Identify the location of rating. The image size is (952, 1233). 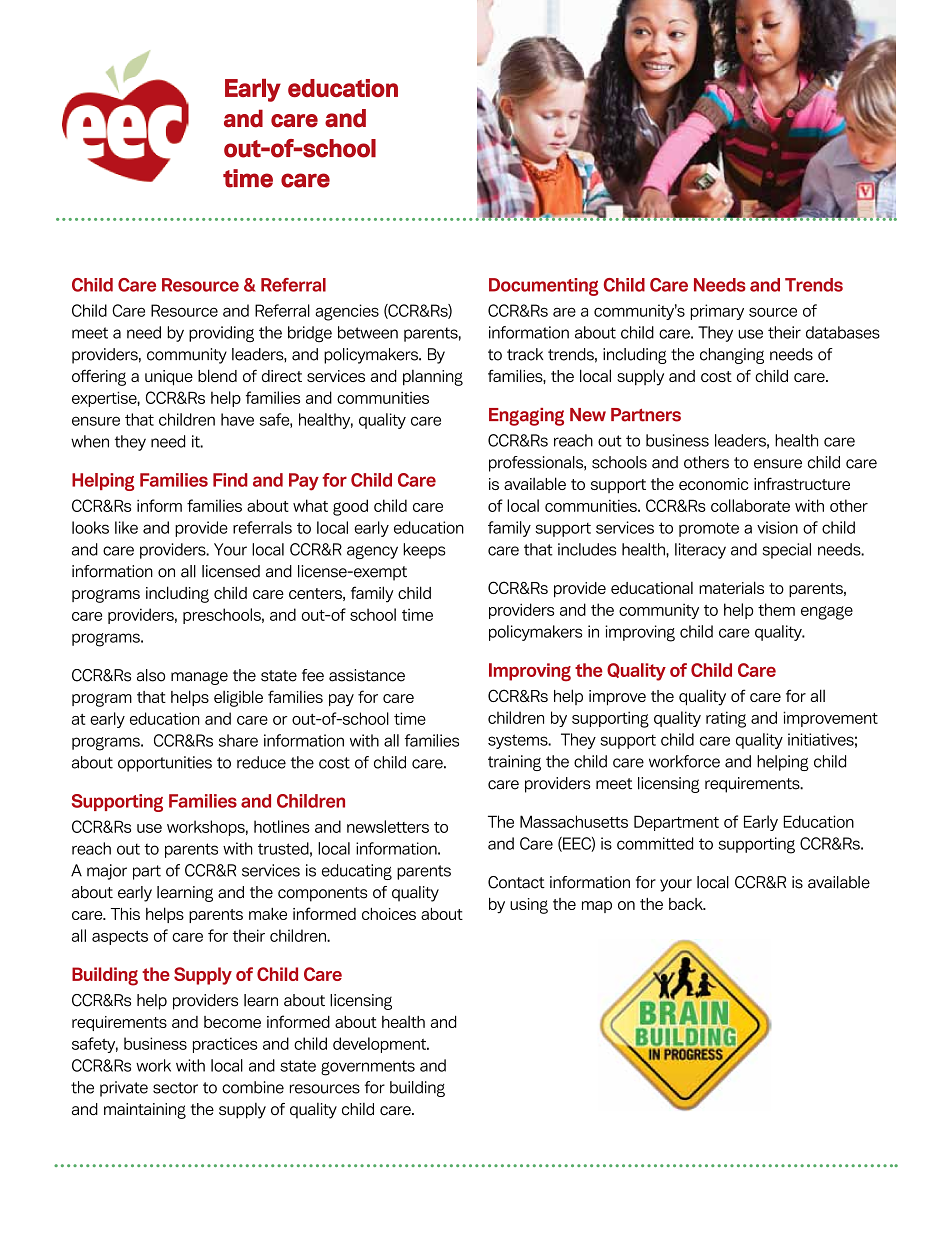
(726, 719).
